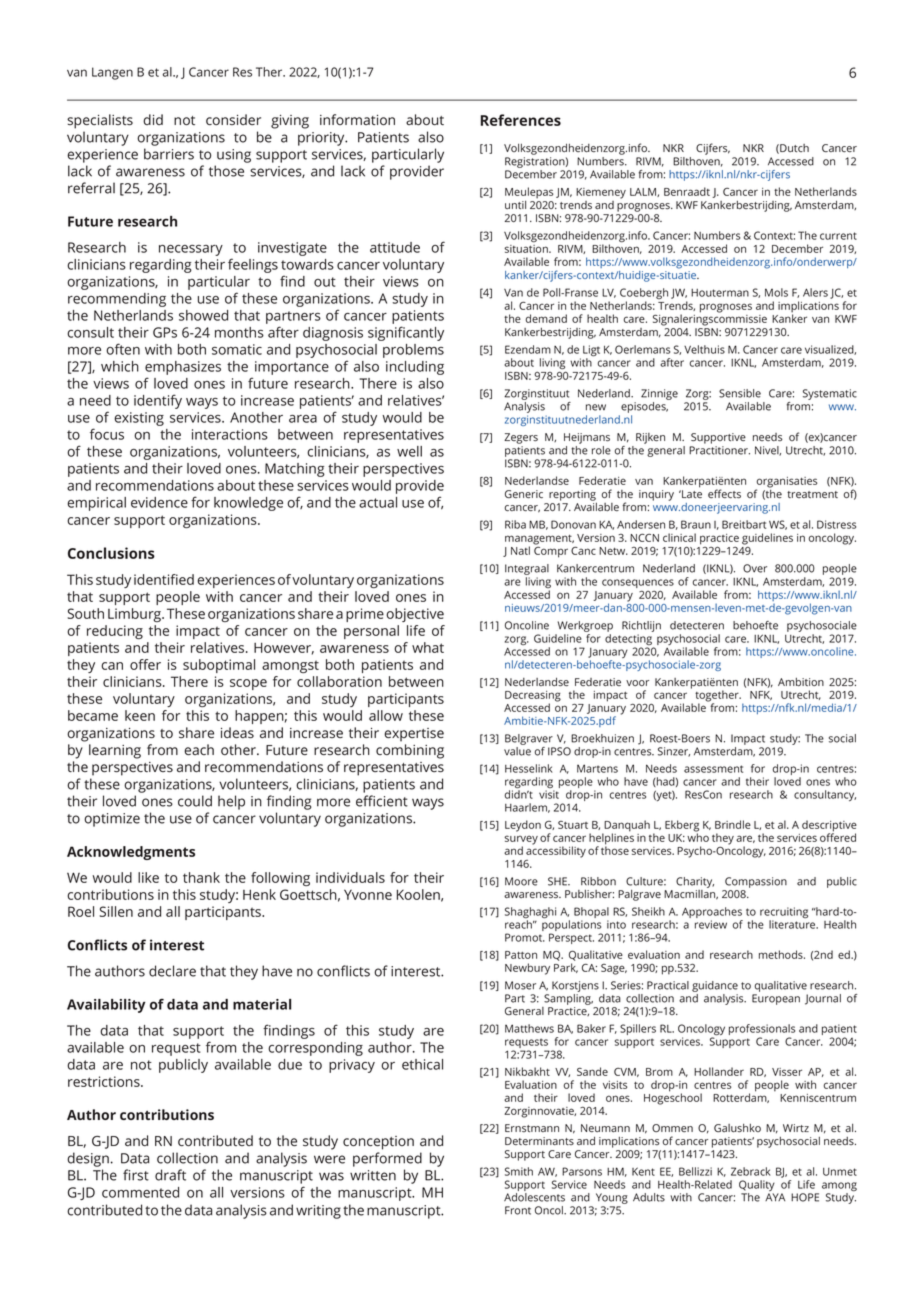  Describe the element at coordinates (159, 502) in the screenshot. I see `evidence` at that location.
